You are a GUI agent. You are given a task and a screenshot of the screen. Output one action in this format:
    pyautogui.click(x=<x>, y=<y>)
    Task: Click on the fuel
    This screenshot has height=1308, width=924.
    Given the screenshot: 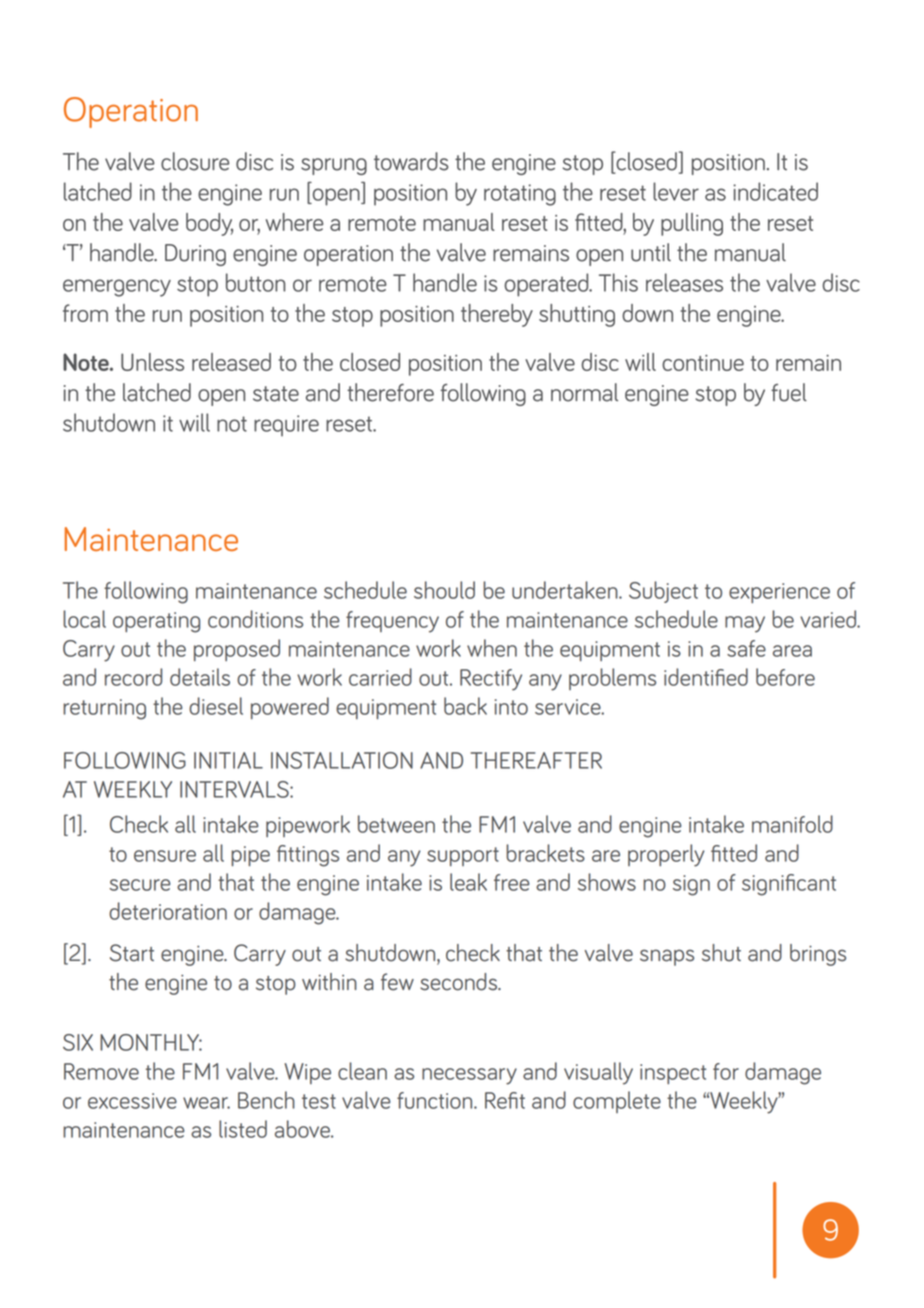 What is the action you would take?
    pyautogui.click(x=789, y=392)
